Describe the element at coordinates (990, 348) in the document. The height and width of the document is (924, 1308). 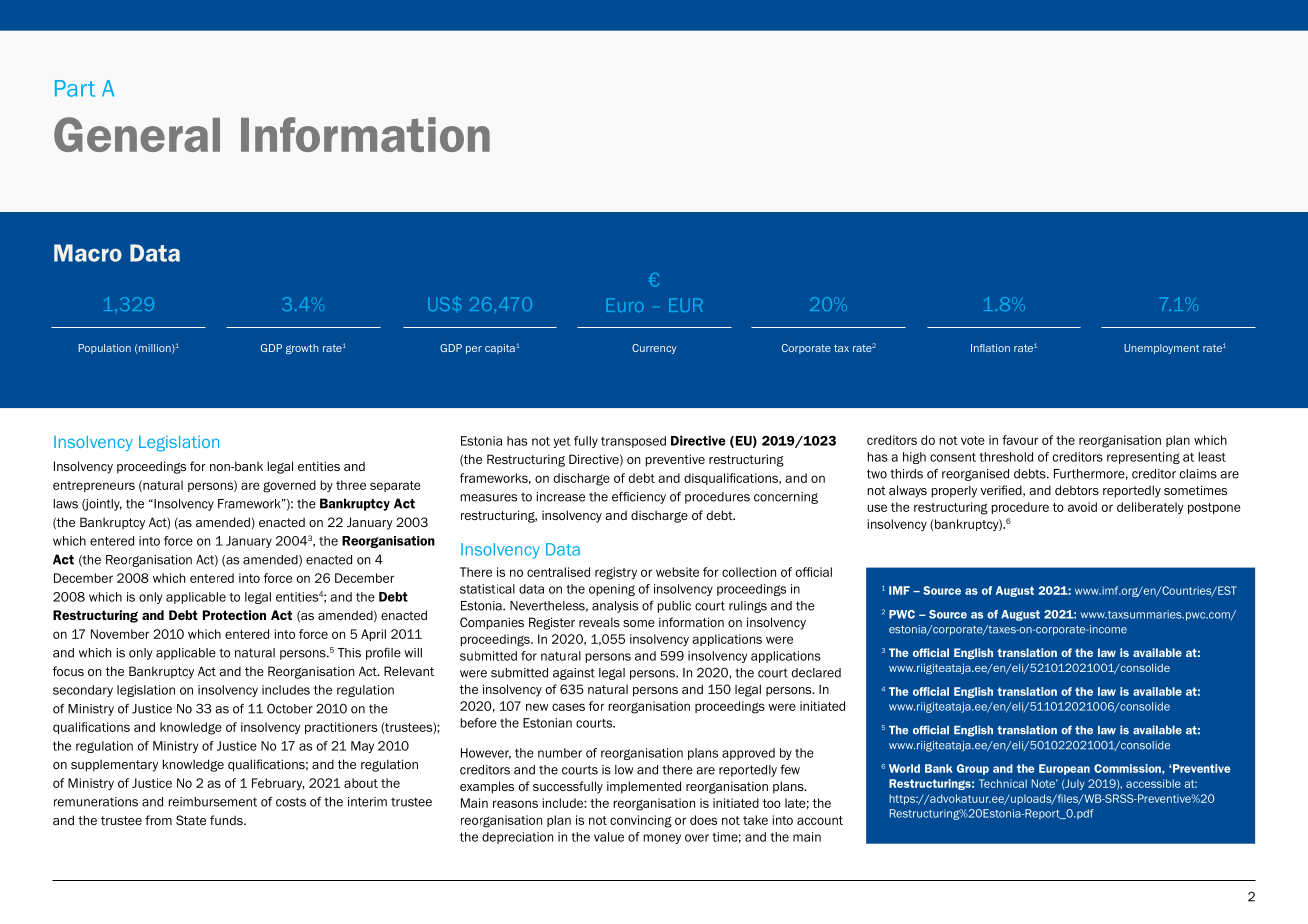
I see `Inflation` at that location.
